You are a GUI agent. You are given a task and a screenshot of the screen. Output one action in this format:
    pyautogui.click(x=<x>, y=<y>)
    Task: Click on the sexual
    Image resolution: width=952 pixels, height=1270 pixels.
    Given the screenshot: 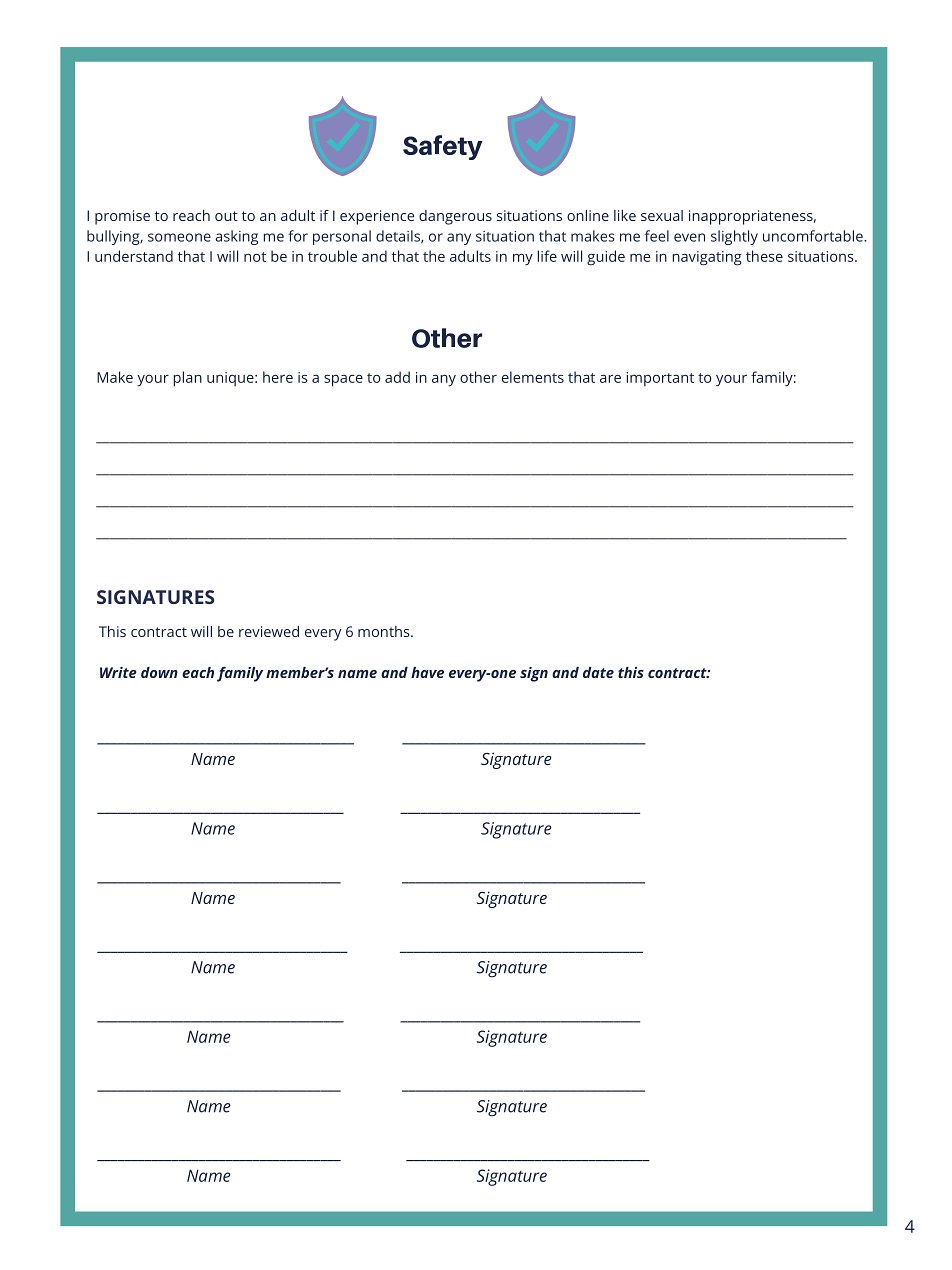 What is the action you would take?
    pyautogui.click(x=662, y=215)
